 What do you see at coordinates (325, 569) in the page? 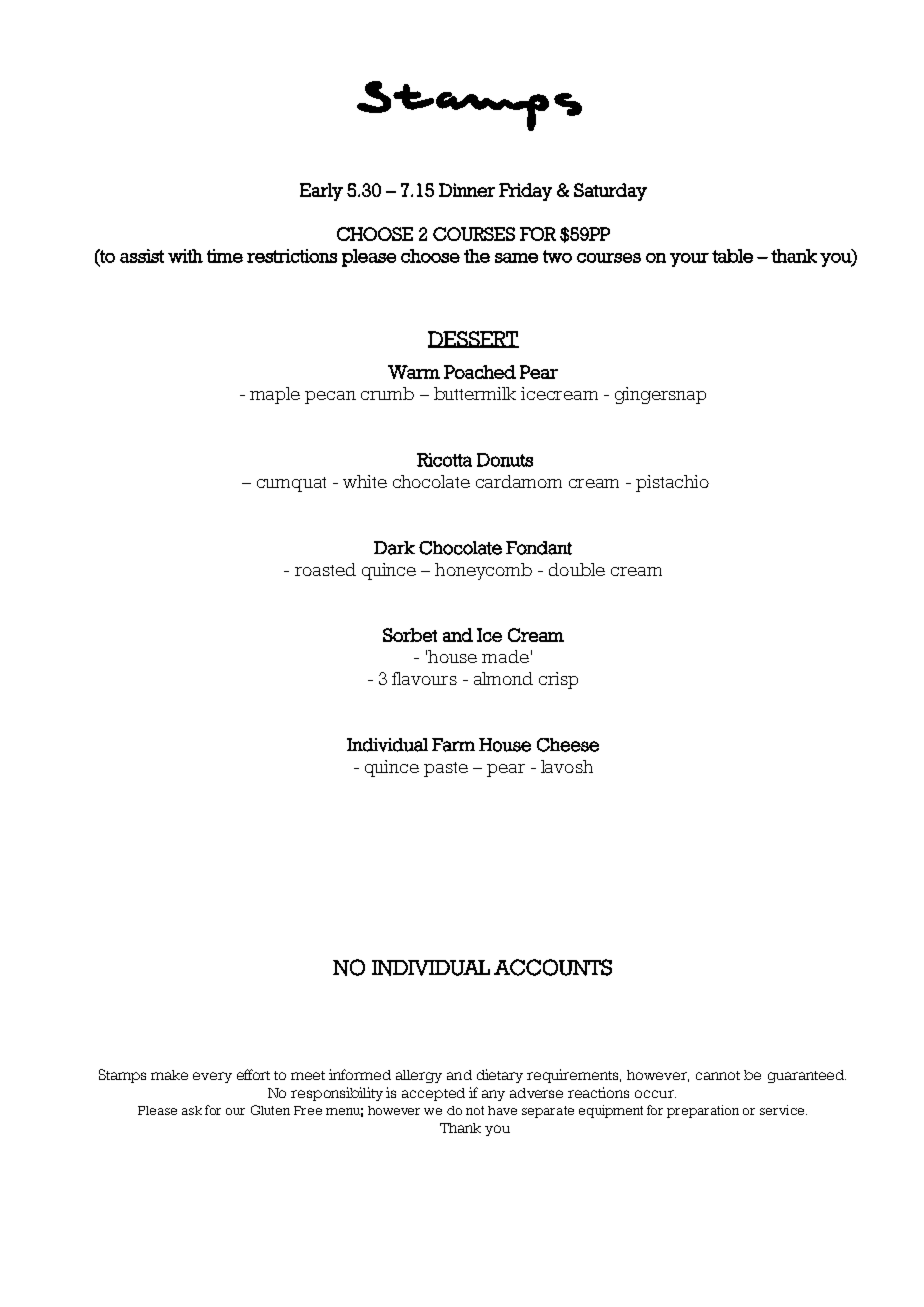
I see `roasted` at bounding box center [325, 569].
